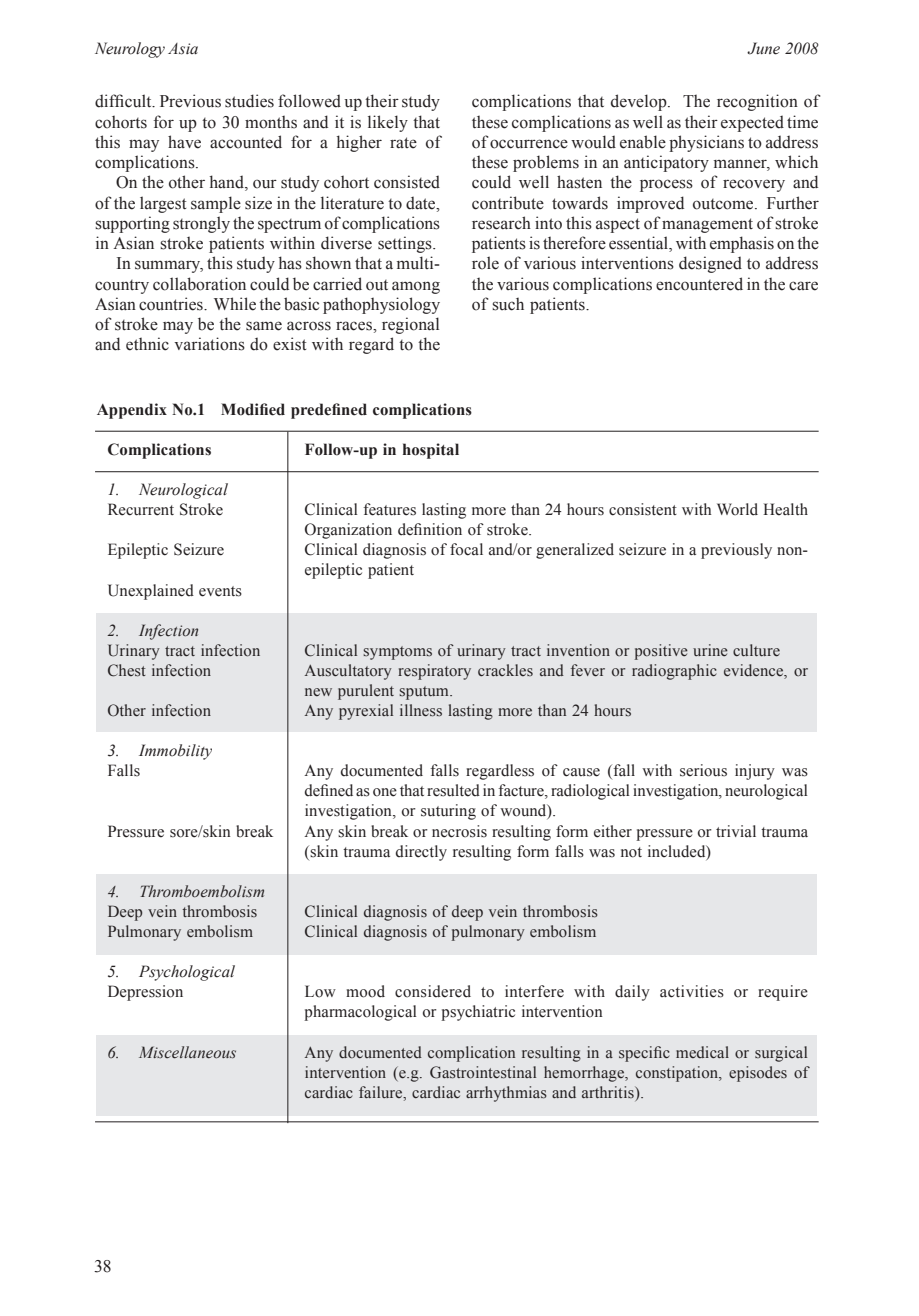 The height and width of the screenshot is (1316, 919). What do you see at coordinates (431, 451) in the screenshot?
I see `hospital` at bounding box center [431, 451].
